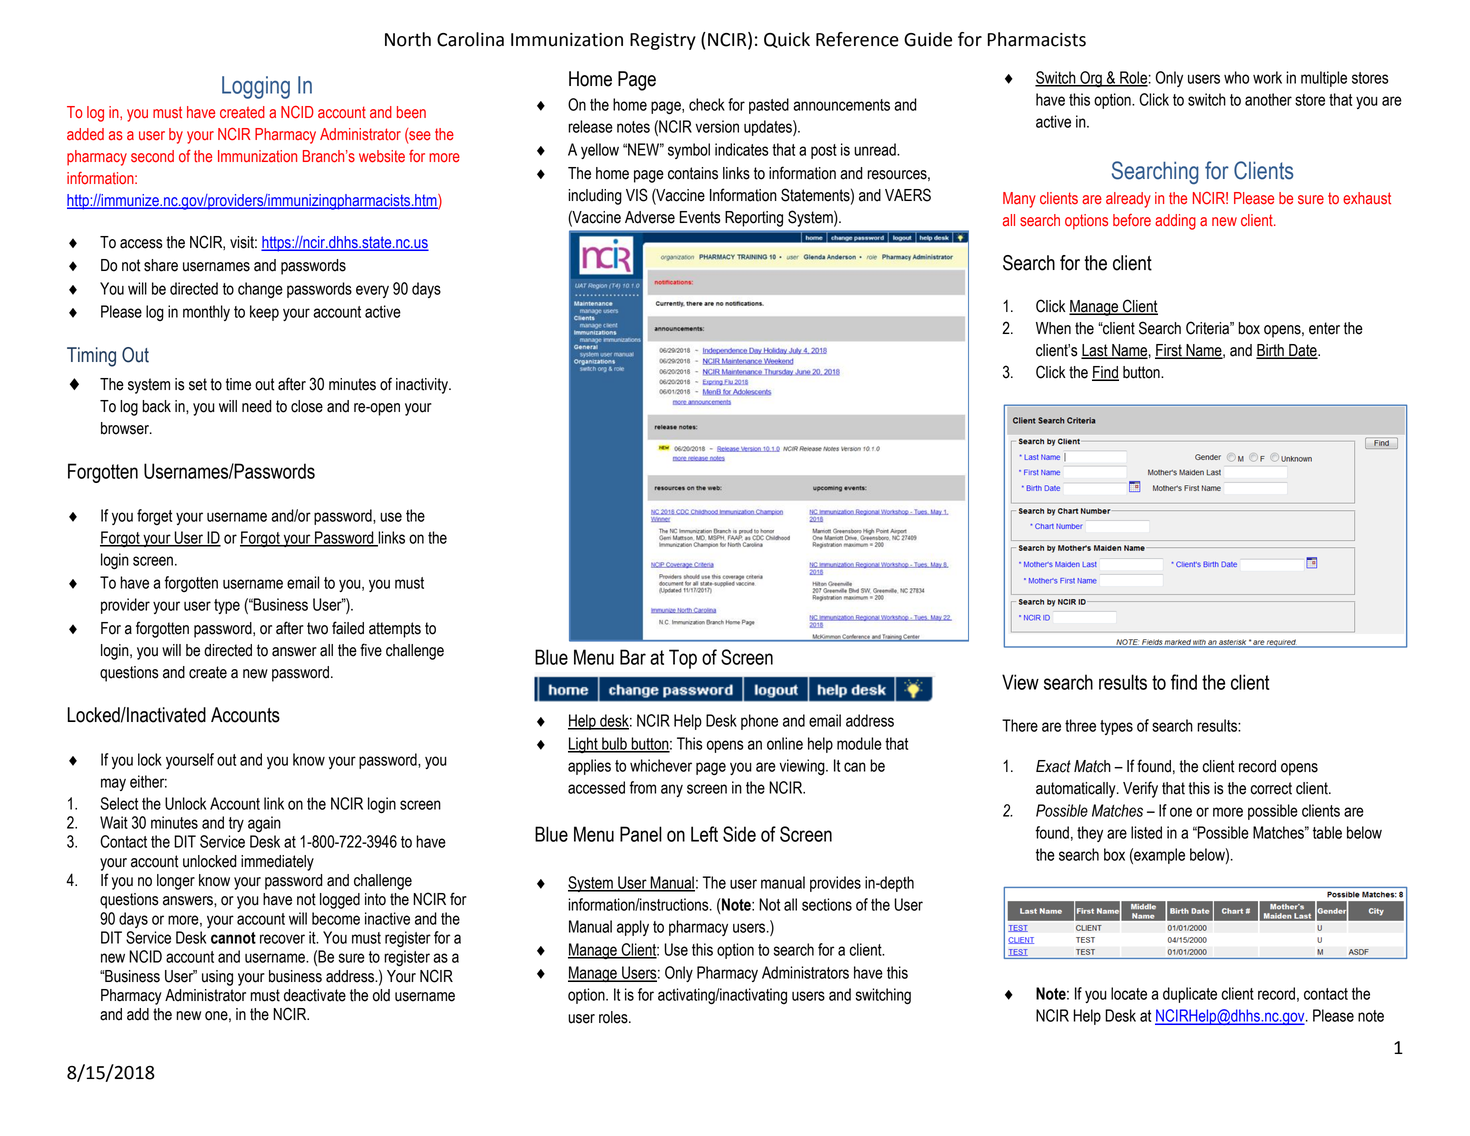  What do you see at coordinates (663, 41) in the screenshot?
I see `Registry` at bounding box center [663, 41].
